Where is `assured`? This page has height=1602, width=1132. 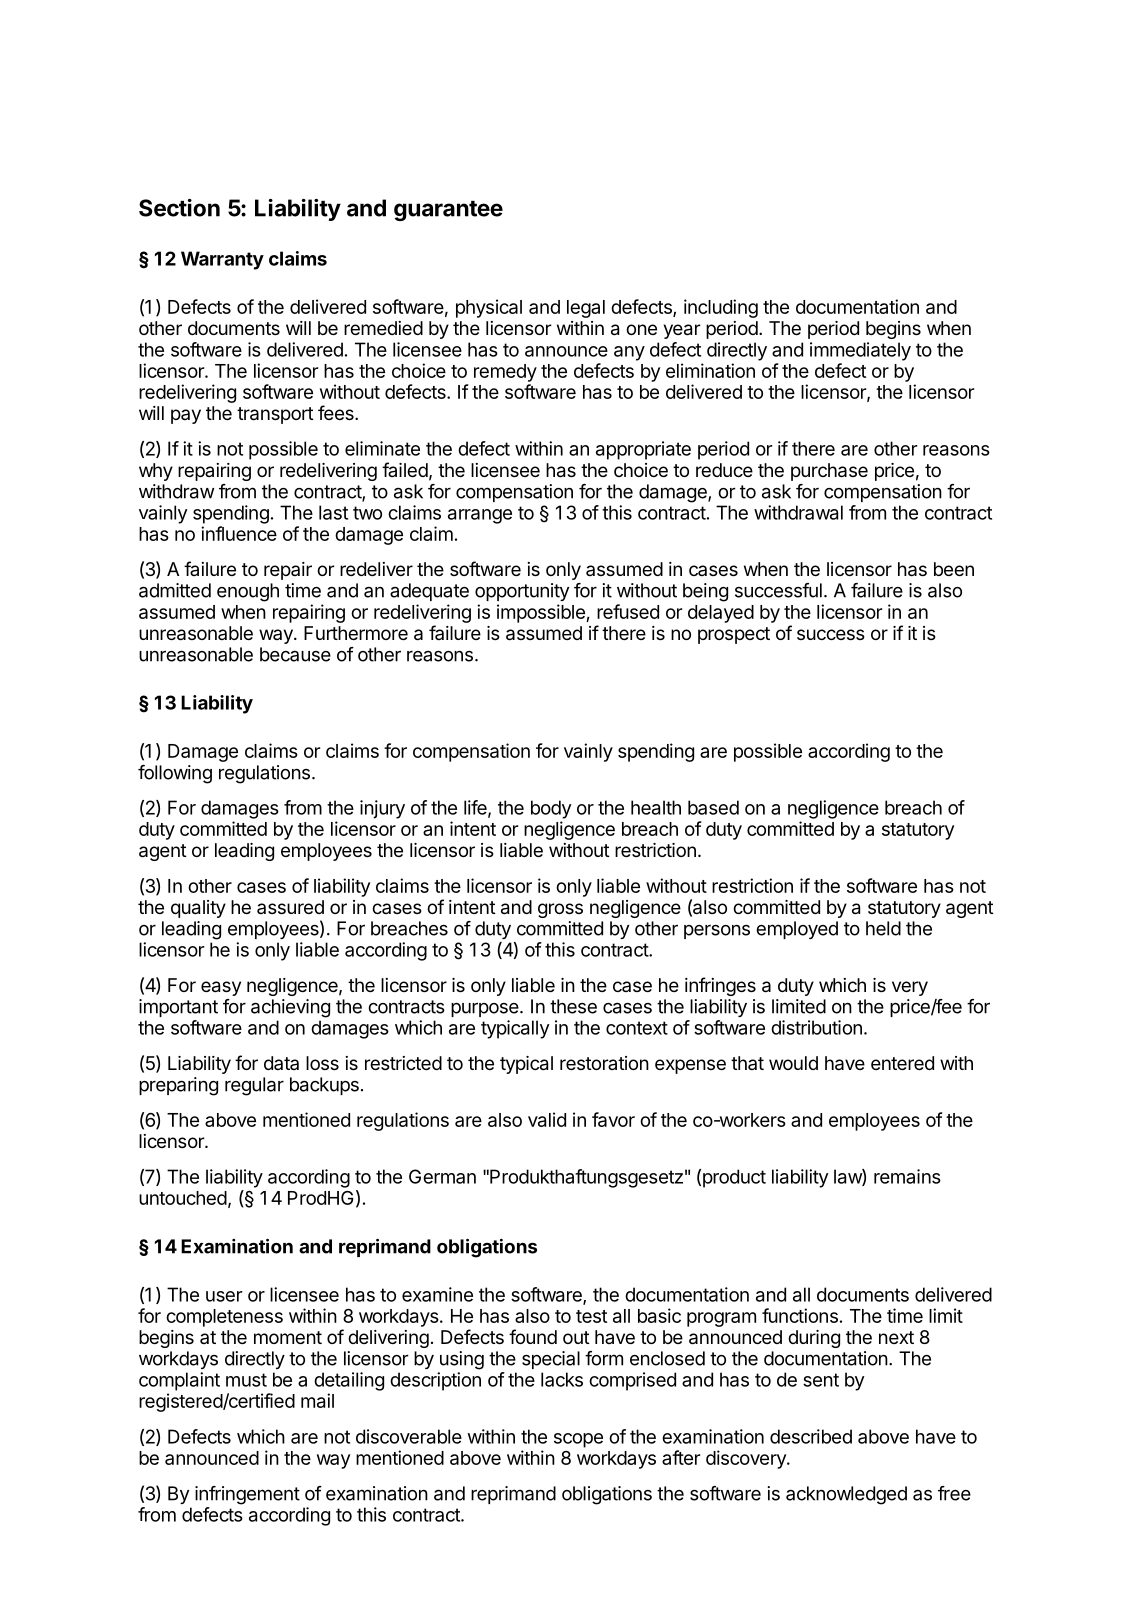 assured is located at coordinates (290, 907).
